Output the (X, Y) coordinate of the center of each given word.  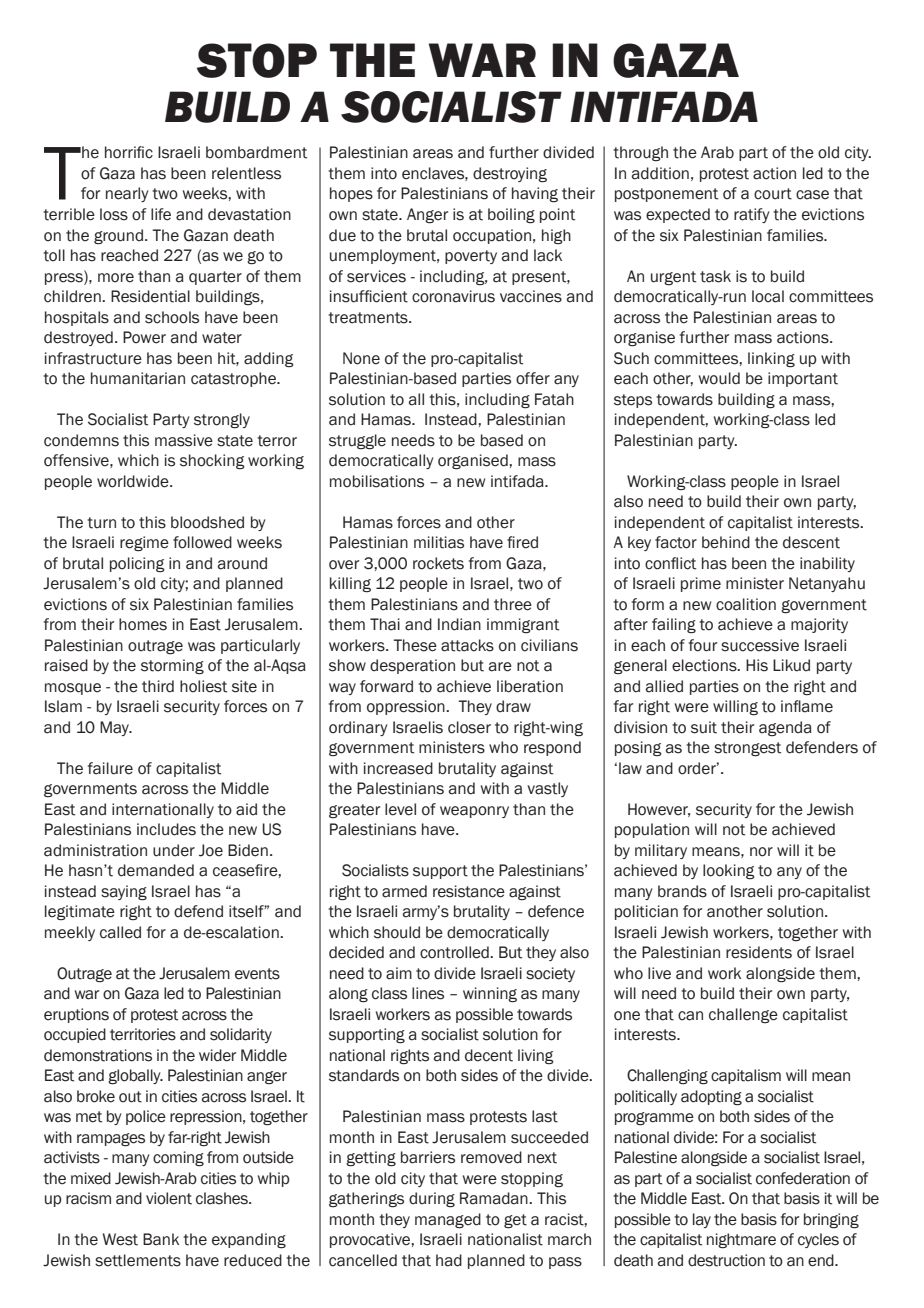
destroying (510, 175)
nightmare (741, 1241)
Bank (161, 1239)
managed (448, 1221)
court (773, 194)
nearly (127, 194)
